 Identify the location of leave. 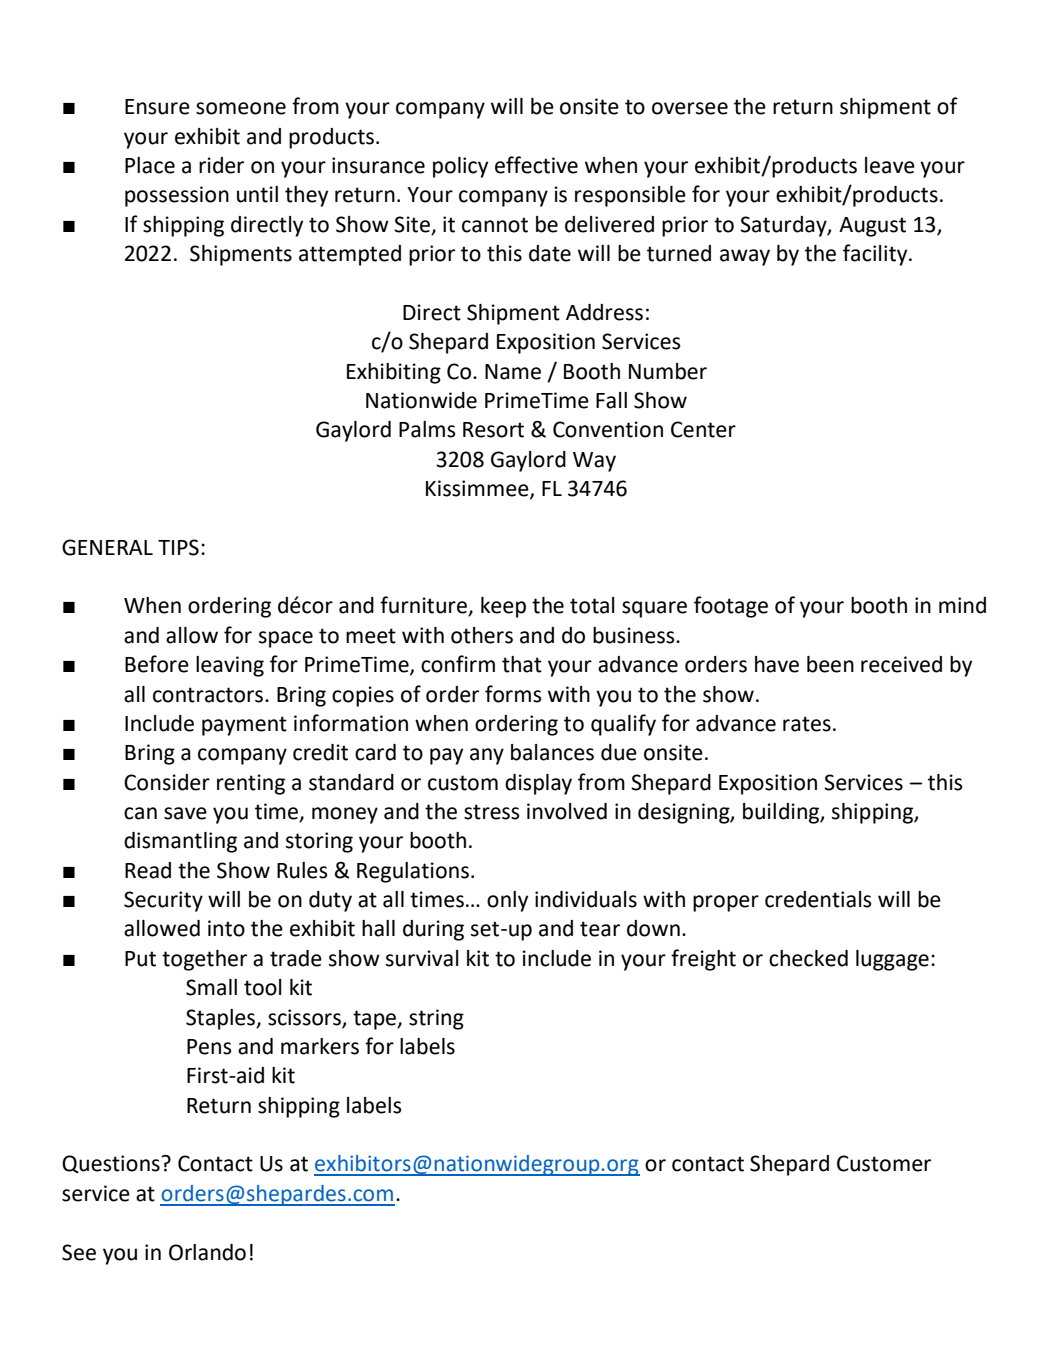
(890, 165).
